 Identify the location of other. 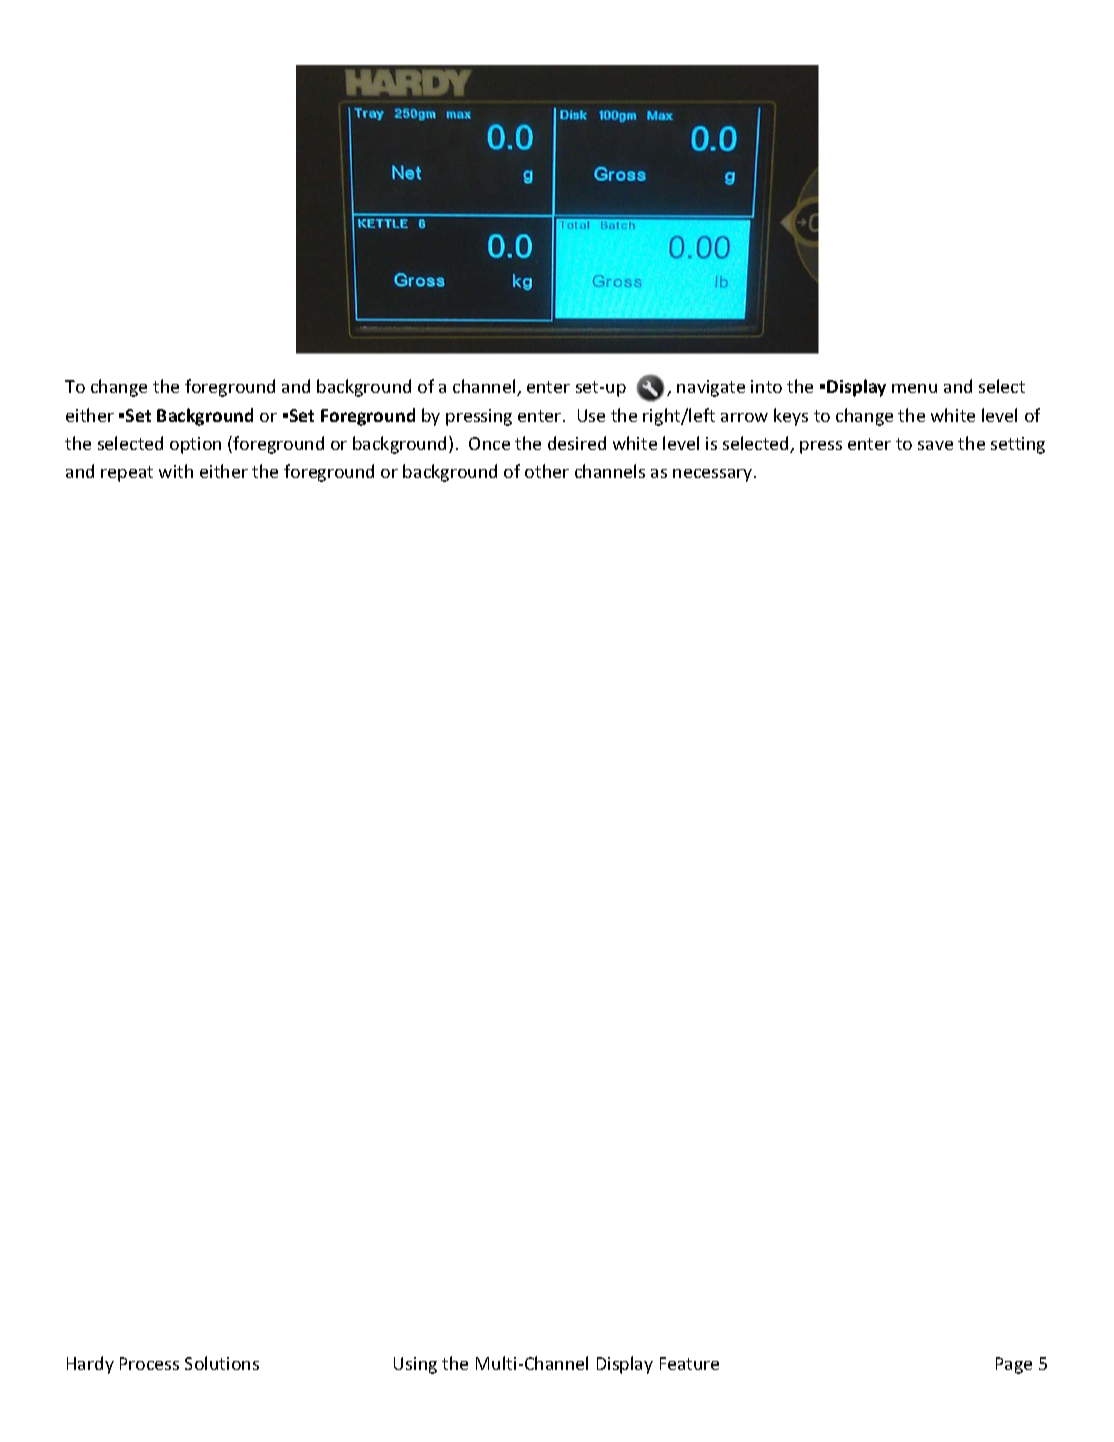
(547, 471).
